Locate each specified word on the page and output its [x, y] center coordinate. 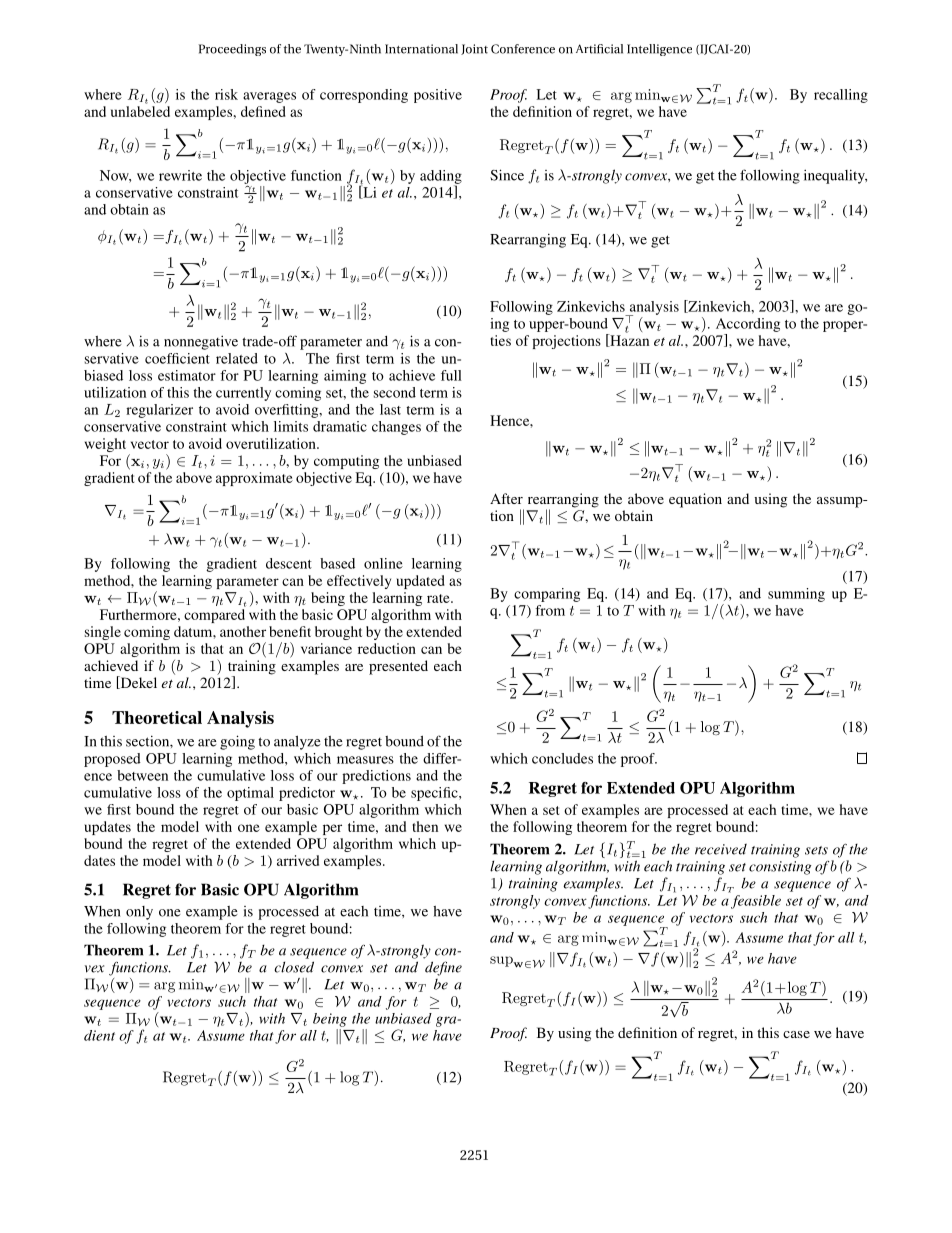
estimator [187, 375]
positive [438, 96]
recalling [841, 96]
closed [294, 967]
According [748, 325]
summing [796, 595]
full [451, 375]
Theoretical [157, 717]
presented [398, 667]
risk [226, 94]
